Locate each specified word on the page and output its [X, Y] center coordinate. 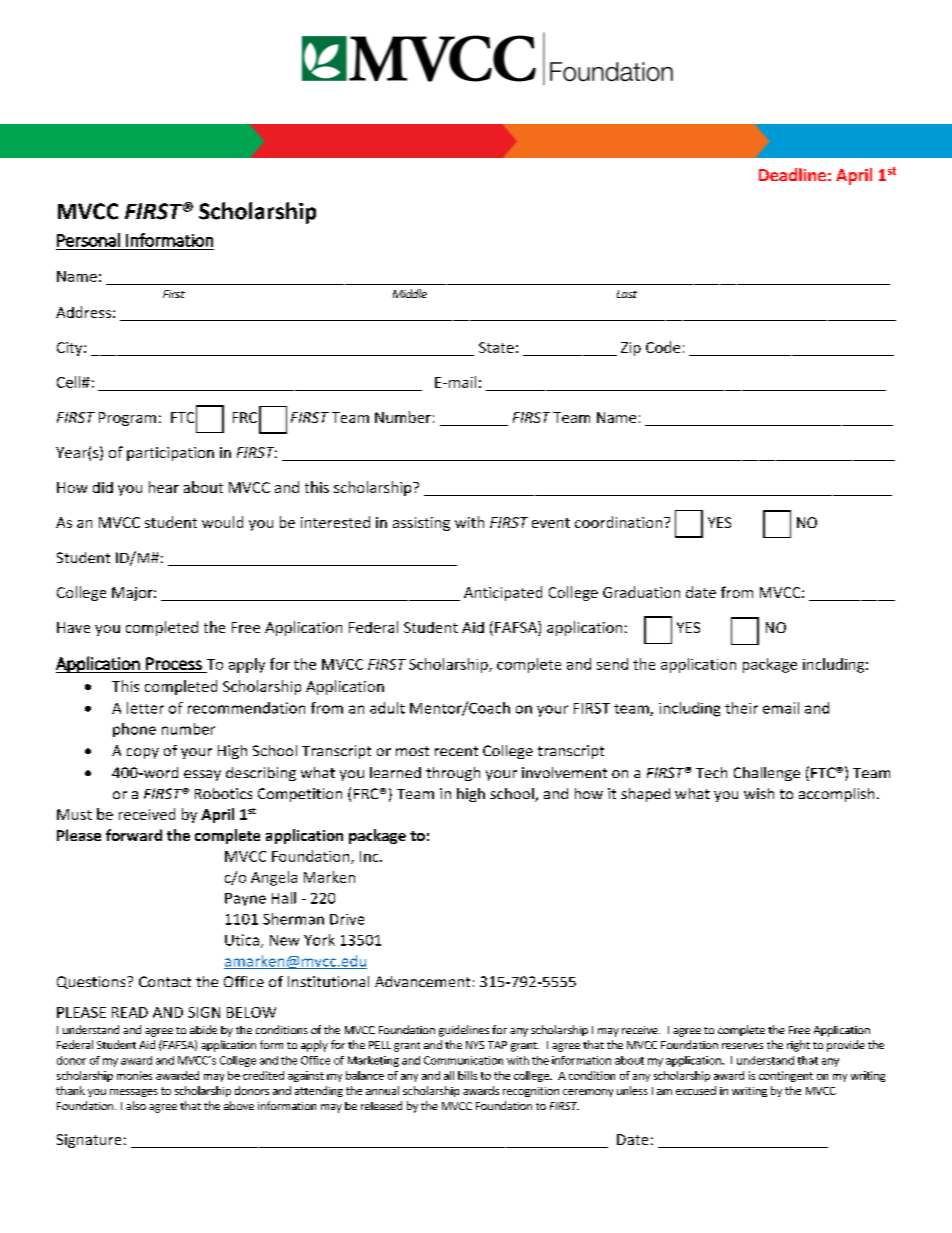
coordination [620, 522]
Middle [410, 293]
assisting [421, 524]
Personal [88, 240]
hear [164, 487]
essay [202, 775]
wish [759, 793]
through [453, 774]
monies [134, 1075]
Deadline [792, 174]
